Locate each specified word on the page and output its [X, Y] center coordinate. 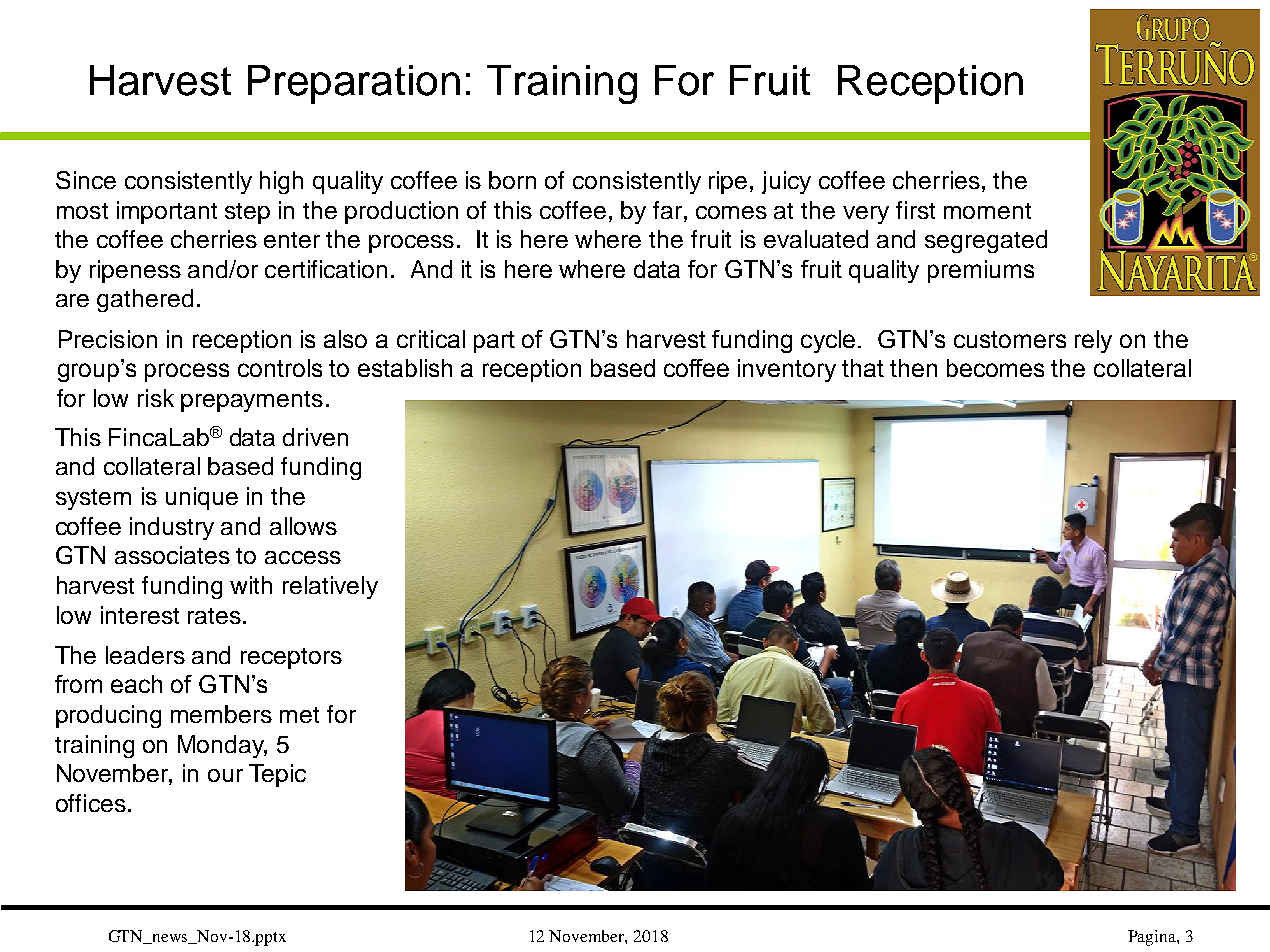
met [299, 715]
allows [303, 526]
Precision [108, 339]
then [913, 368]
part [494, 342]
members [221, 714]
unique [202, 498]
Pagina [1153, 938]
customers [1010, 339]
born [512, 180]
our [225, 775]
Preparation [354, 84]
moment [987, 211]
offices [91, 803]
